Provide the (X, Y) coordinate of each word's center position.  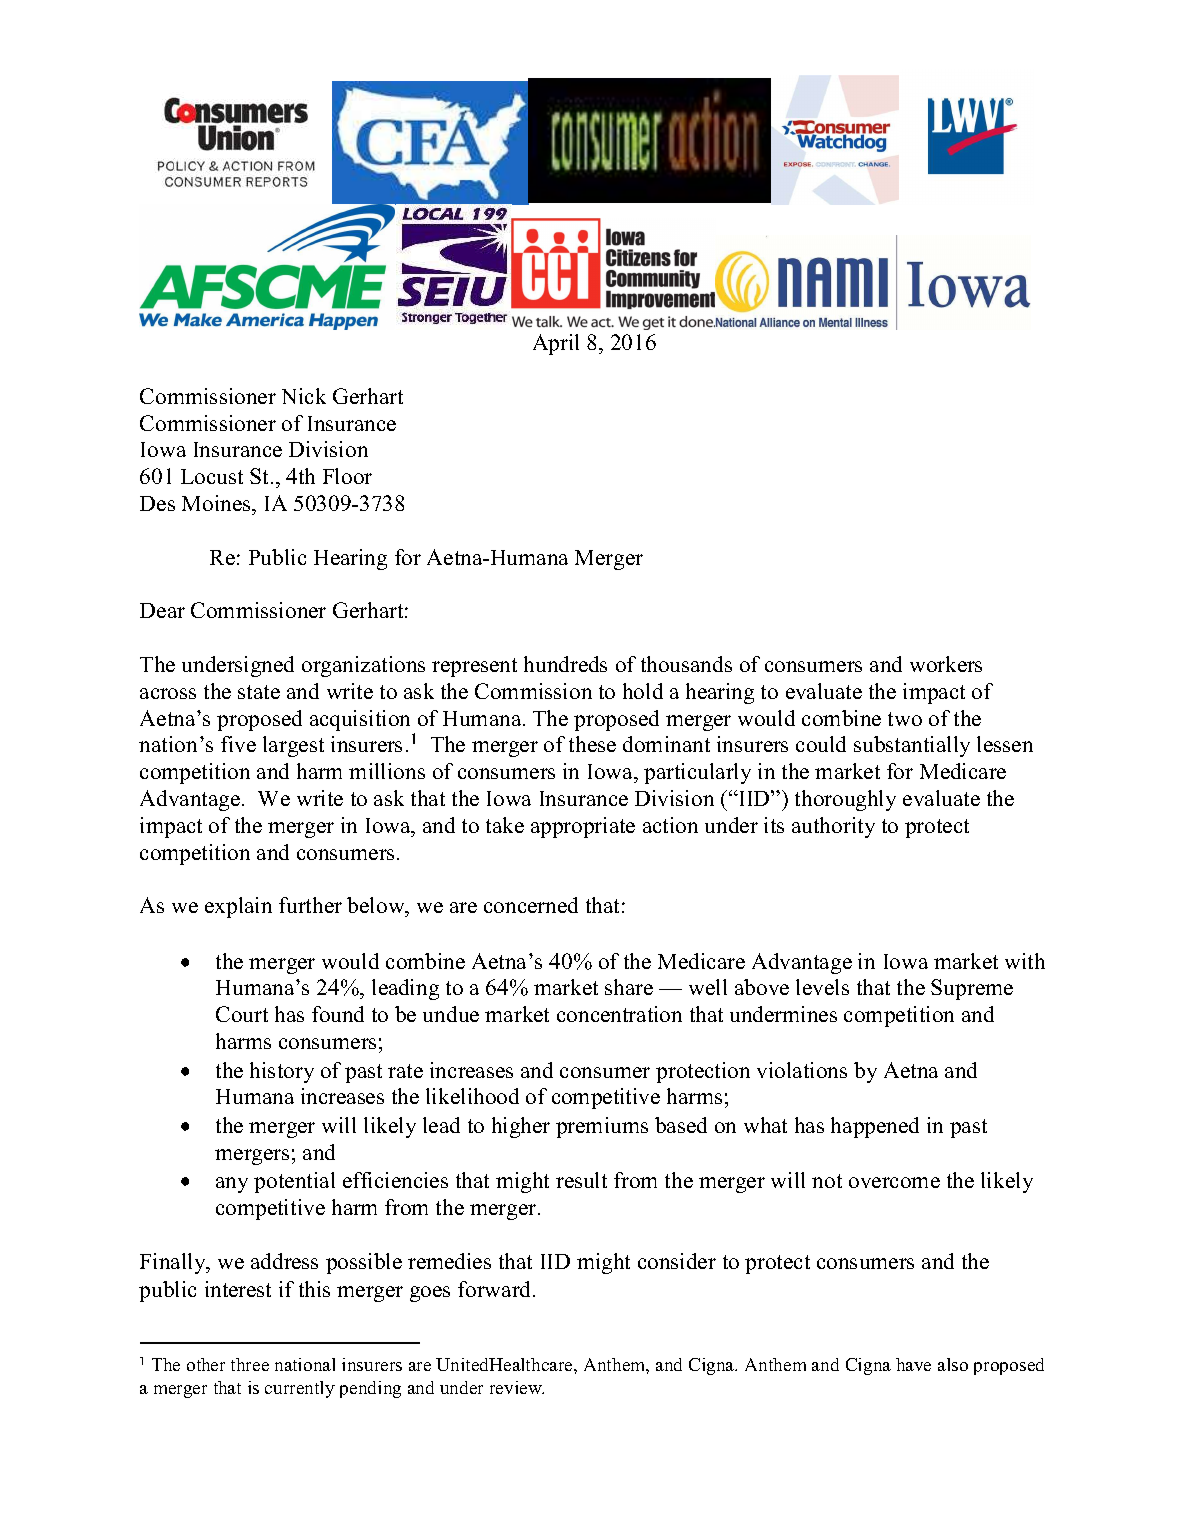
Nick (304, 396)
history (282, 1072)
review (517, 1387)
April (556, 344)
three (250, 1364)
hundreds (565, 664)
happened (875, 1127)
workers (946, 664)
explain (238, 907)
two (905, 719)
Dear (162, 610)
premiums (602, 1127)
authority (833, 827)
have (913, 1364)
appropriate (583, 827)
